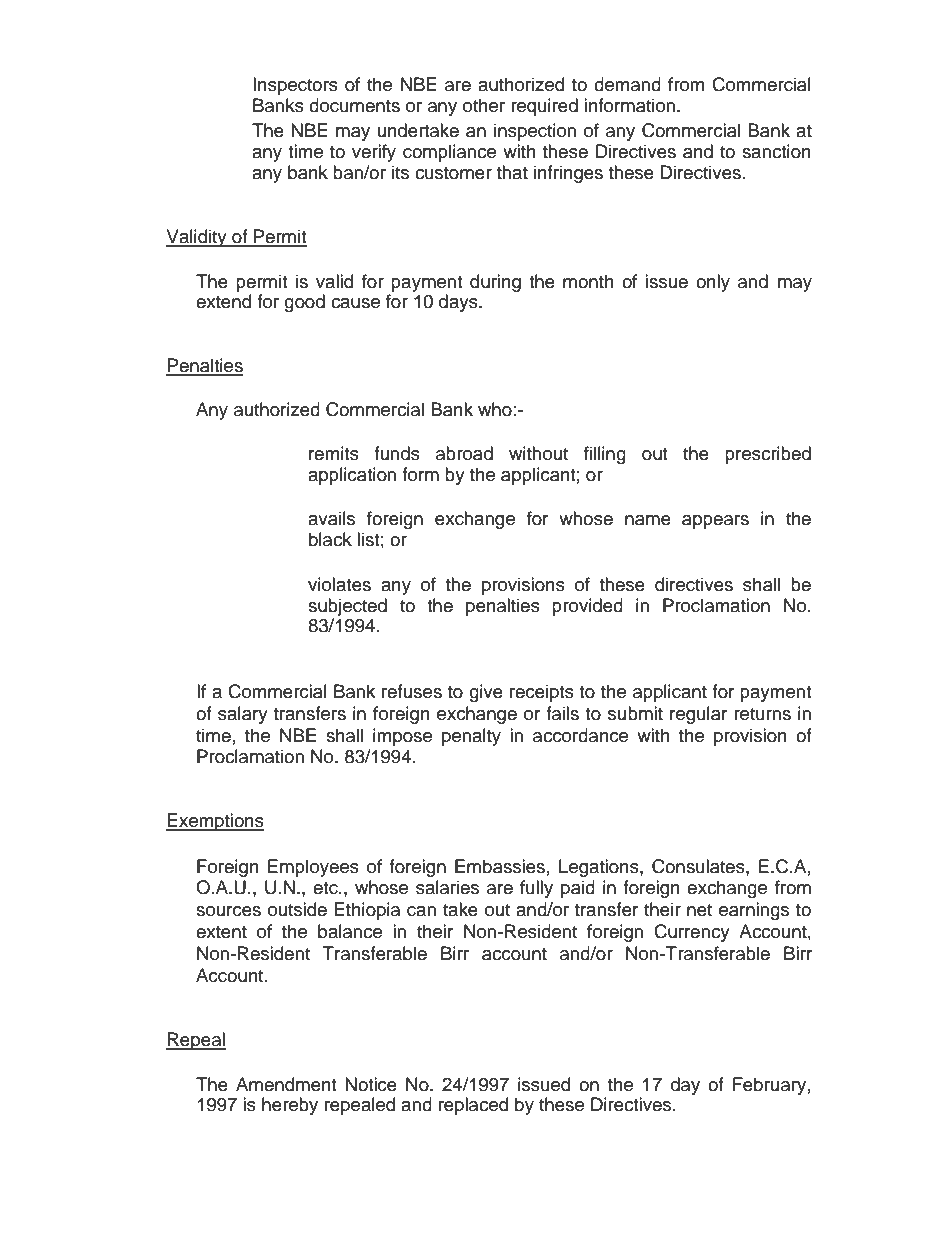 This screenshot has height=1233, width=952. I want to click on sanction, so click(776, 151).
